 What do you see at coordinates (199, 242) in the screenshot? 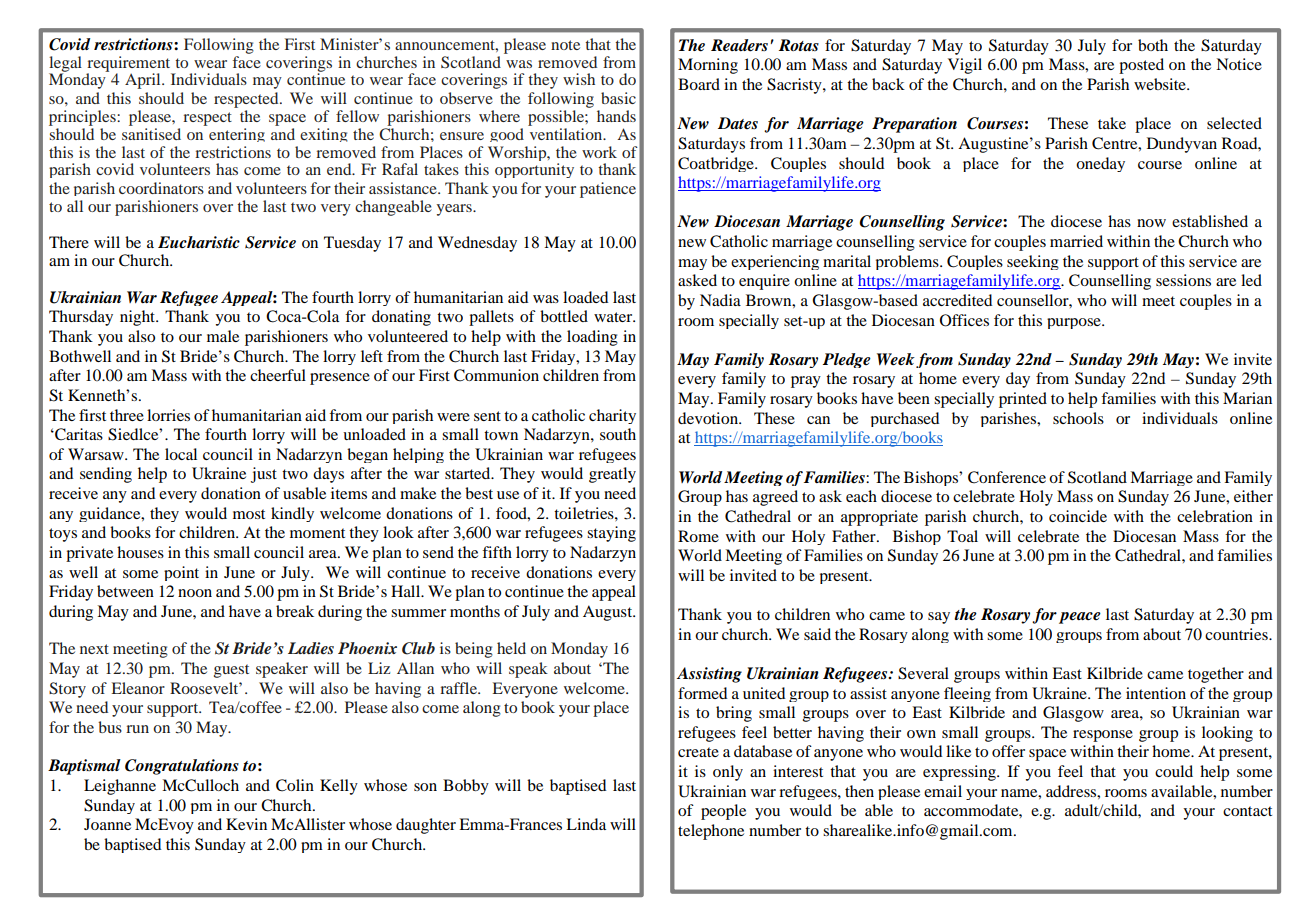
I see `Eucharistic` at bounding box center [199, 242].
